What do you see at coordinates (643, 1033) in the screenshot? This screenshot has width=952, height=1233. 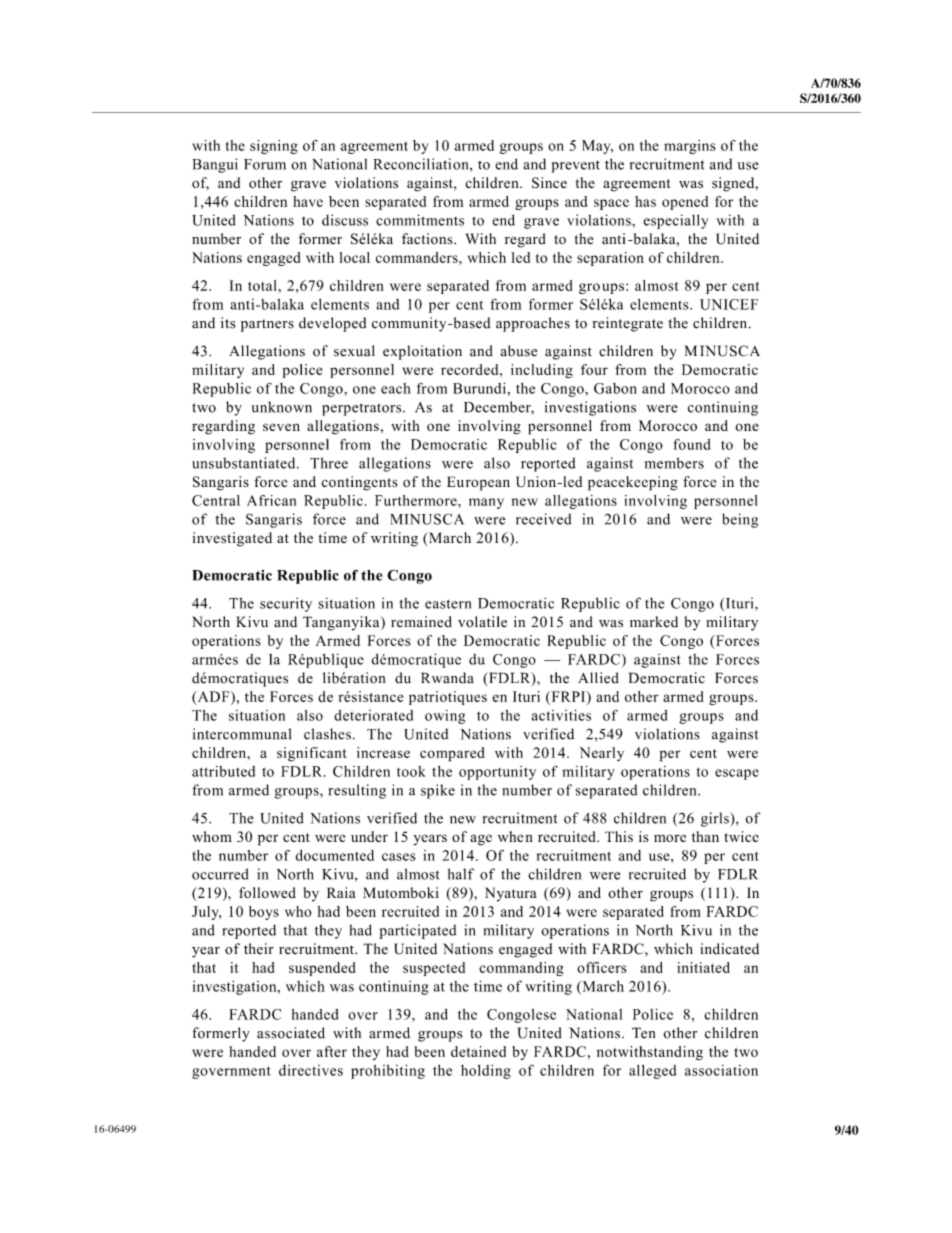 I see `Ten` at bounding box center [643, 1033].
